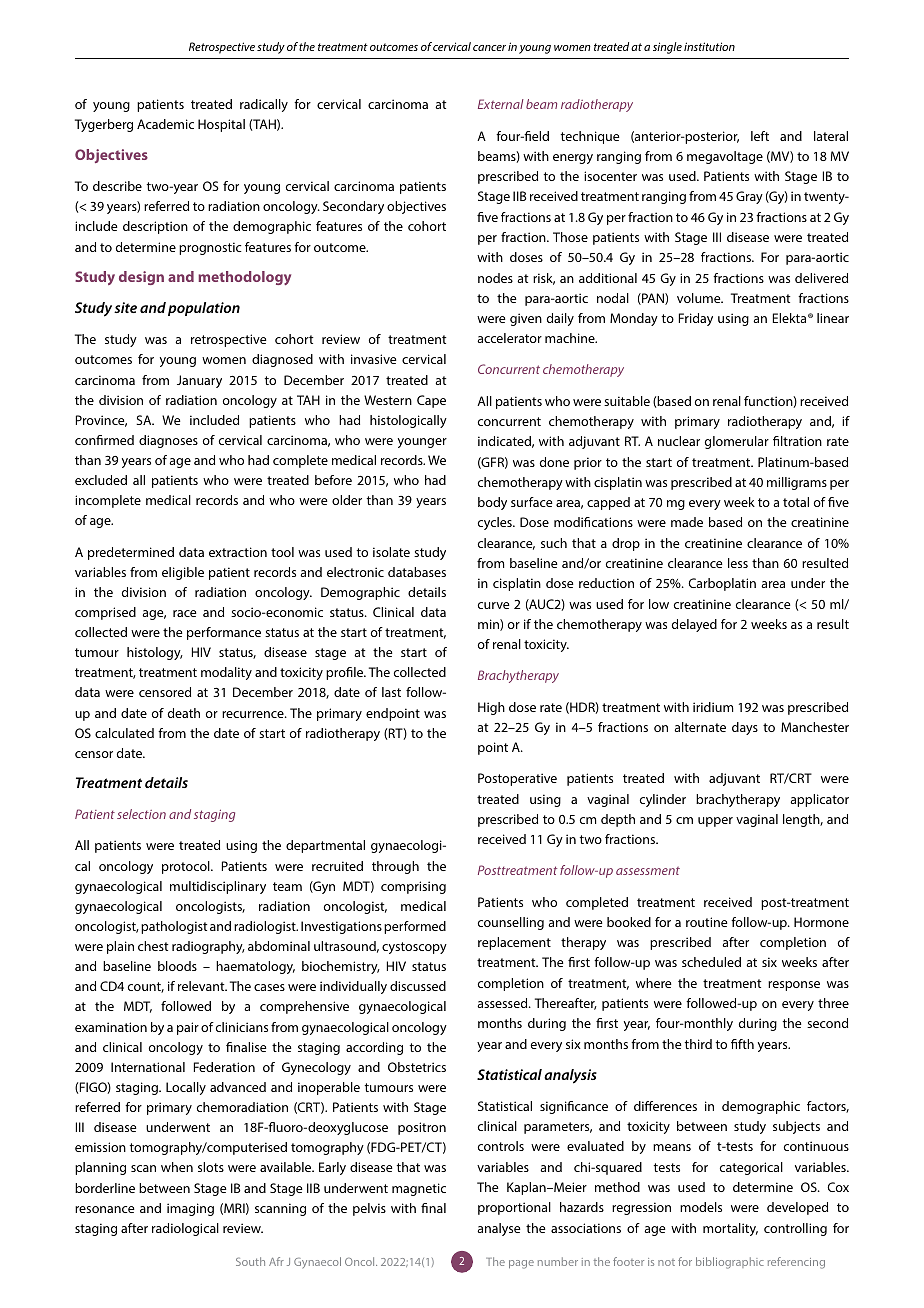  What do you see at coordinates (165, 124) in the screenshot?
I see `Academic` at bounding box center [165, 124].
